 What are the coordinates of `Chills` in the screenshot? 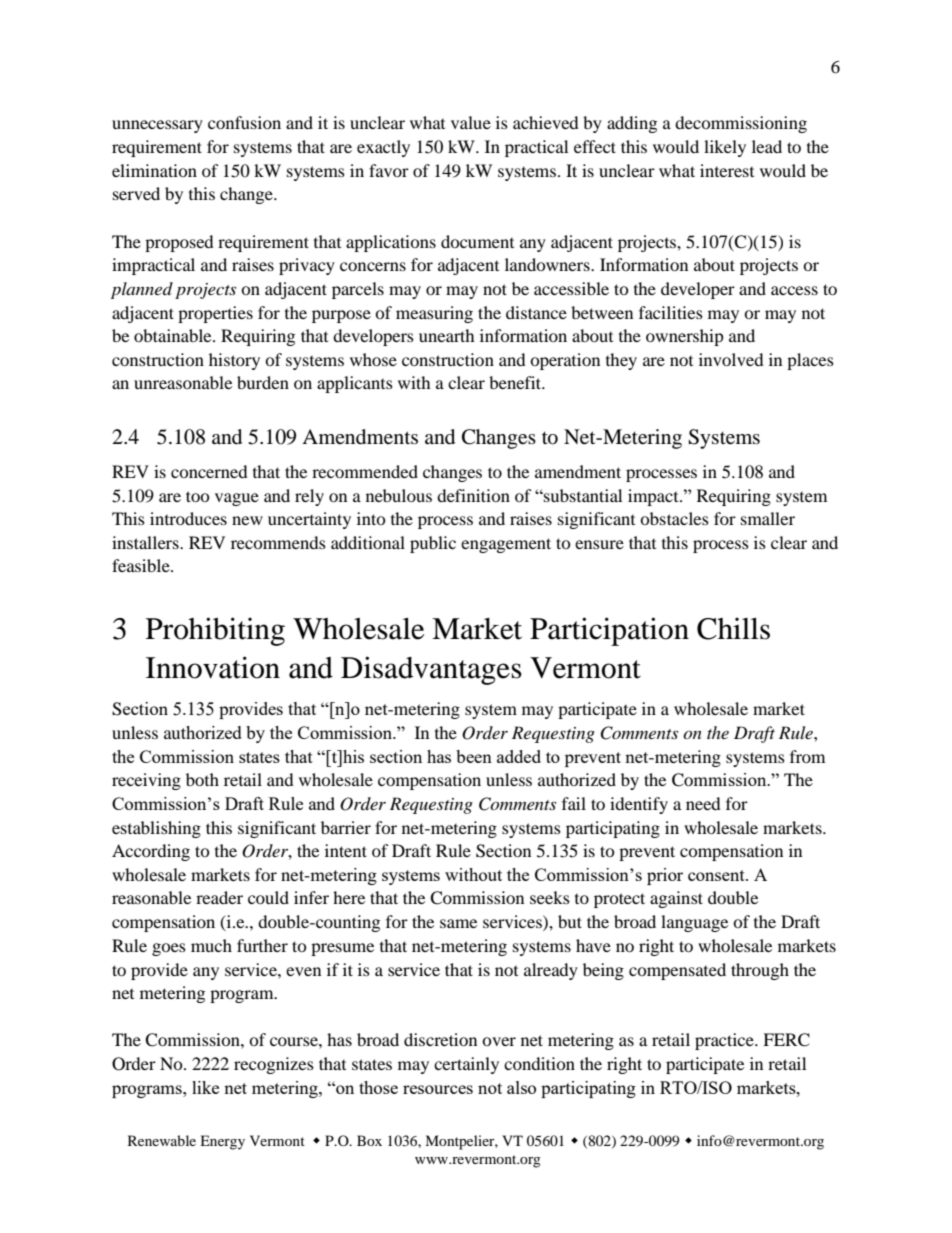 It's located at (733, 628).
